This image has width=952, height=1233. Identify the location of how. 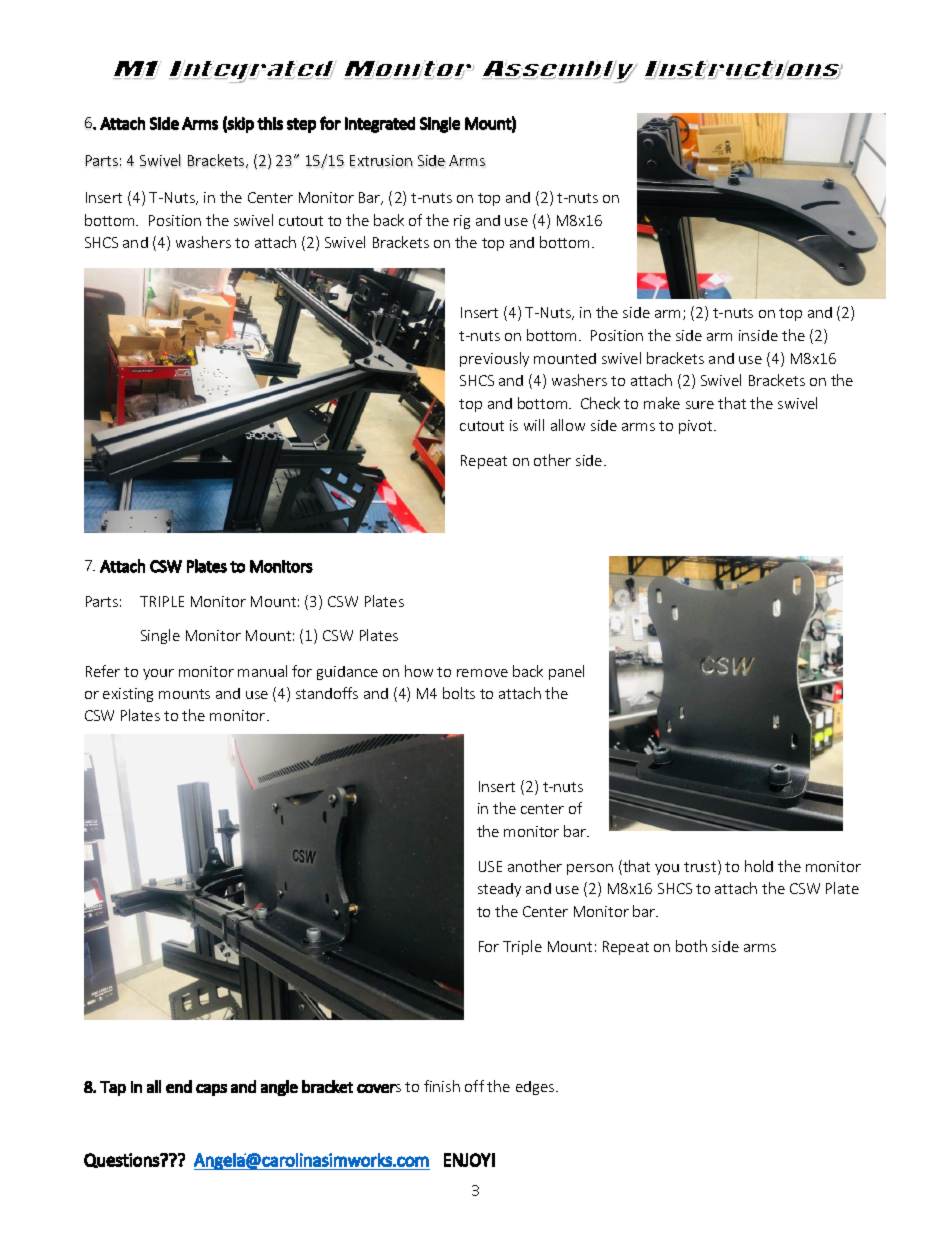
(419, 671).
